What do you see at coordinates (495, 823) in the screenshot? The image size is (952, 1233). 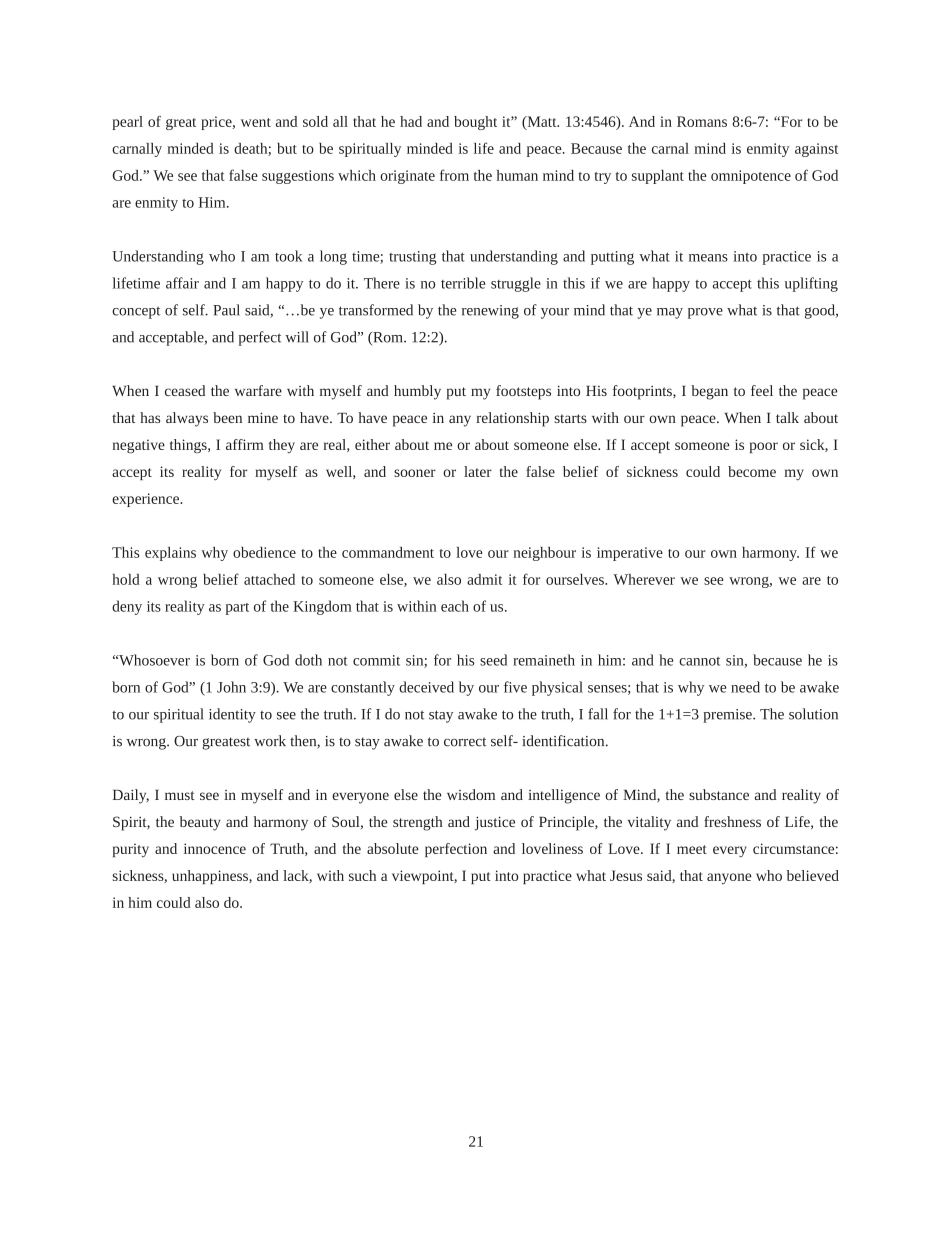 I see `justice` at bounding box center [495, 823].
